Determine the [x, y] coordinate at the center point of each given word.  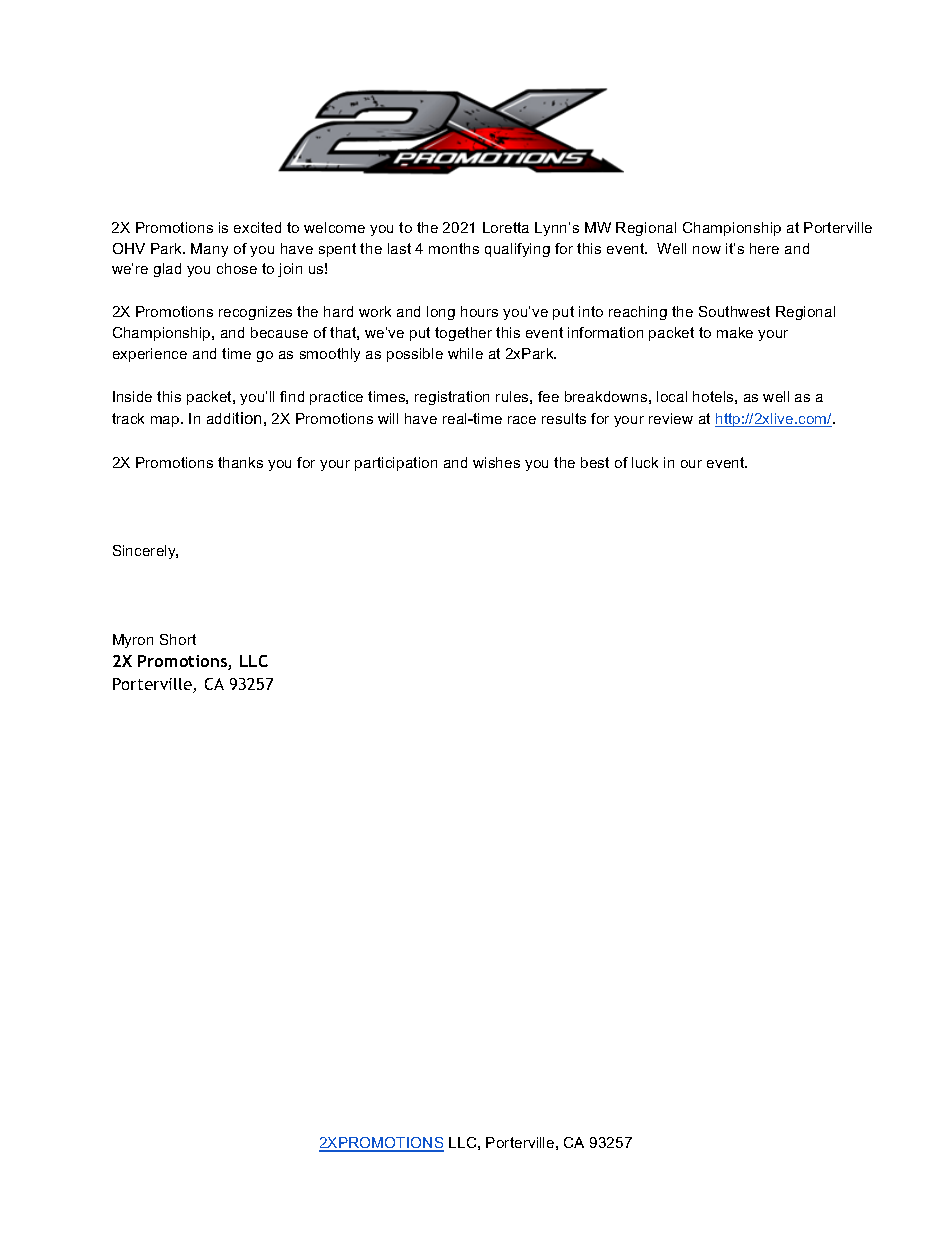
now [707, 250]
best [595, 462]
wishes [496, 462]
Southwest [734, 311]
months [454, 248]
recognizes [255, 313]
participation [396, 464]
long [441, 313]
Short [178, 639]
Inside [132, 396]
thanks [240, 462]
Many [209, 250]
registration [452, 398]
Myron [133, 641]
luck [645, 462]
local [672, 396]
